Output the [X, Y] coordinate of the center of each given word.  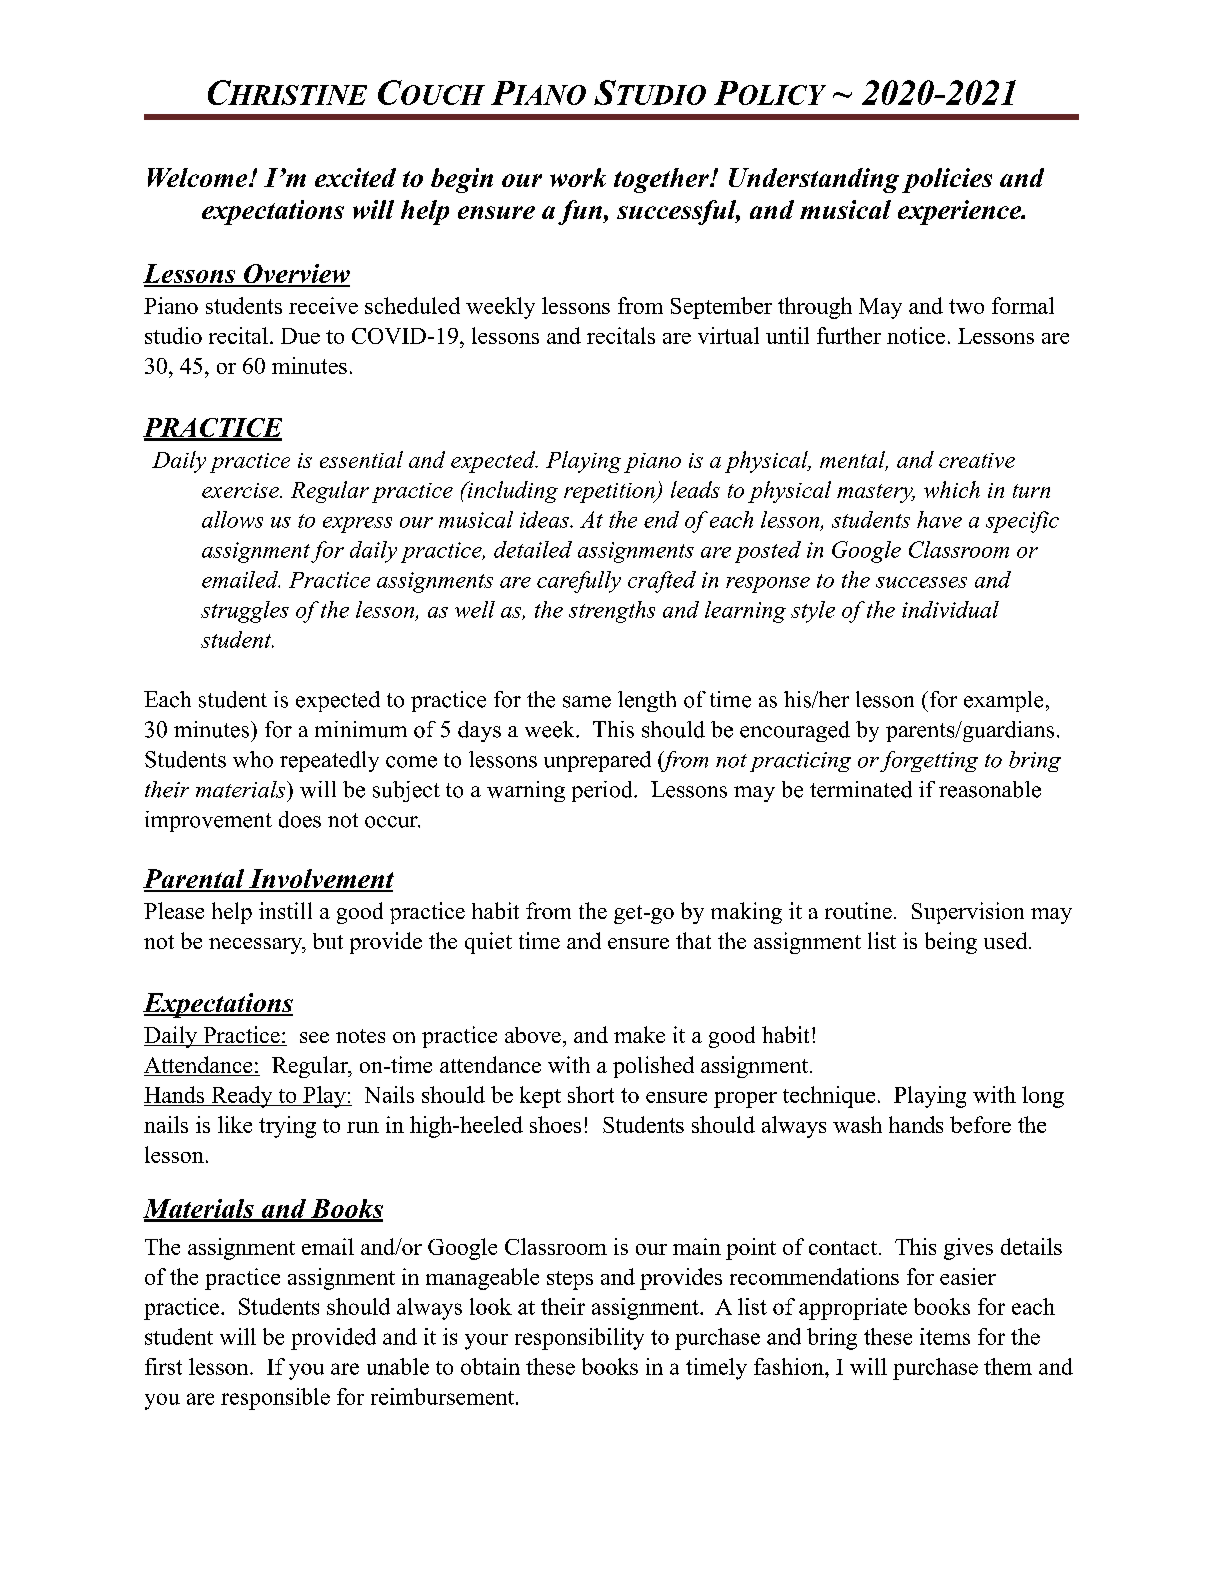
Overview [296, 275]
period [603, 791]
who [253, 759]
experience [961, 212]
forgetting [929, 761]
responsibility [579, 1339]
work [578, 177]
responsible [275, 1399]
